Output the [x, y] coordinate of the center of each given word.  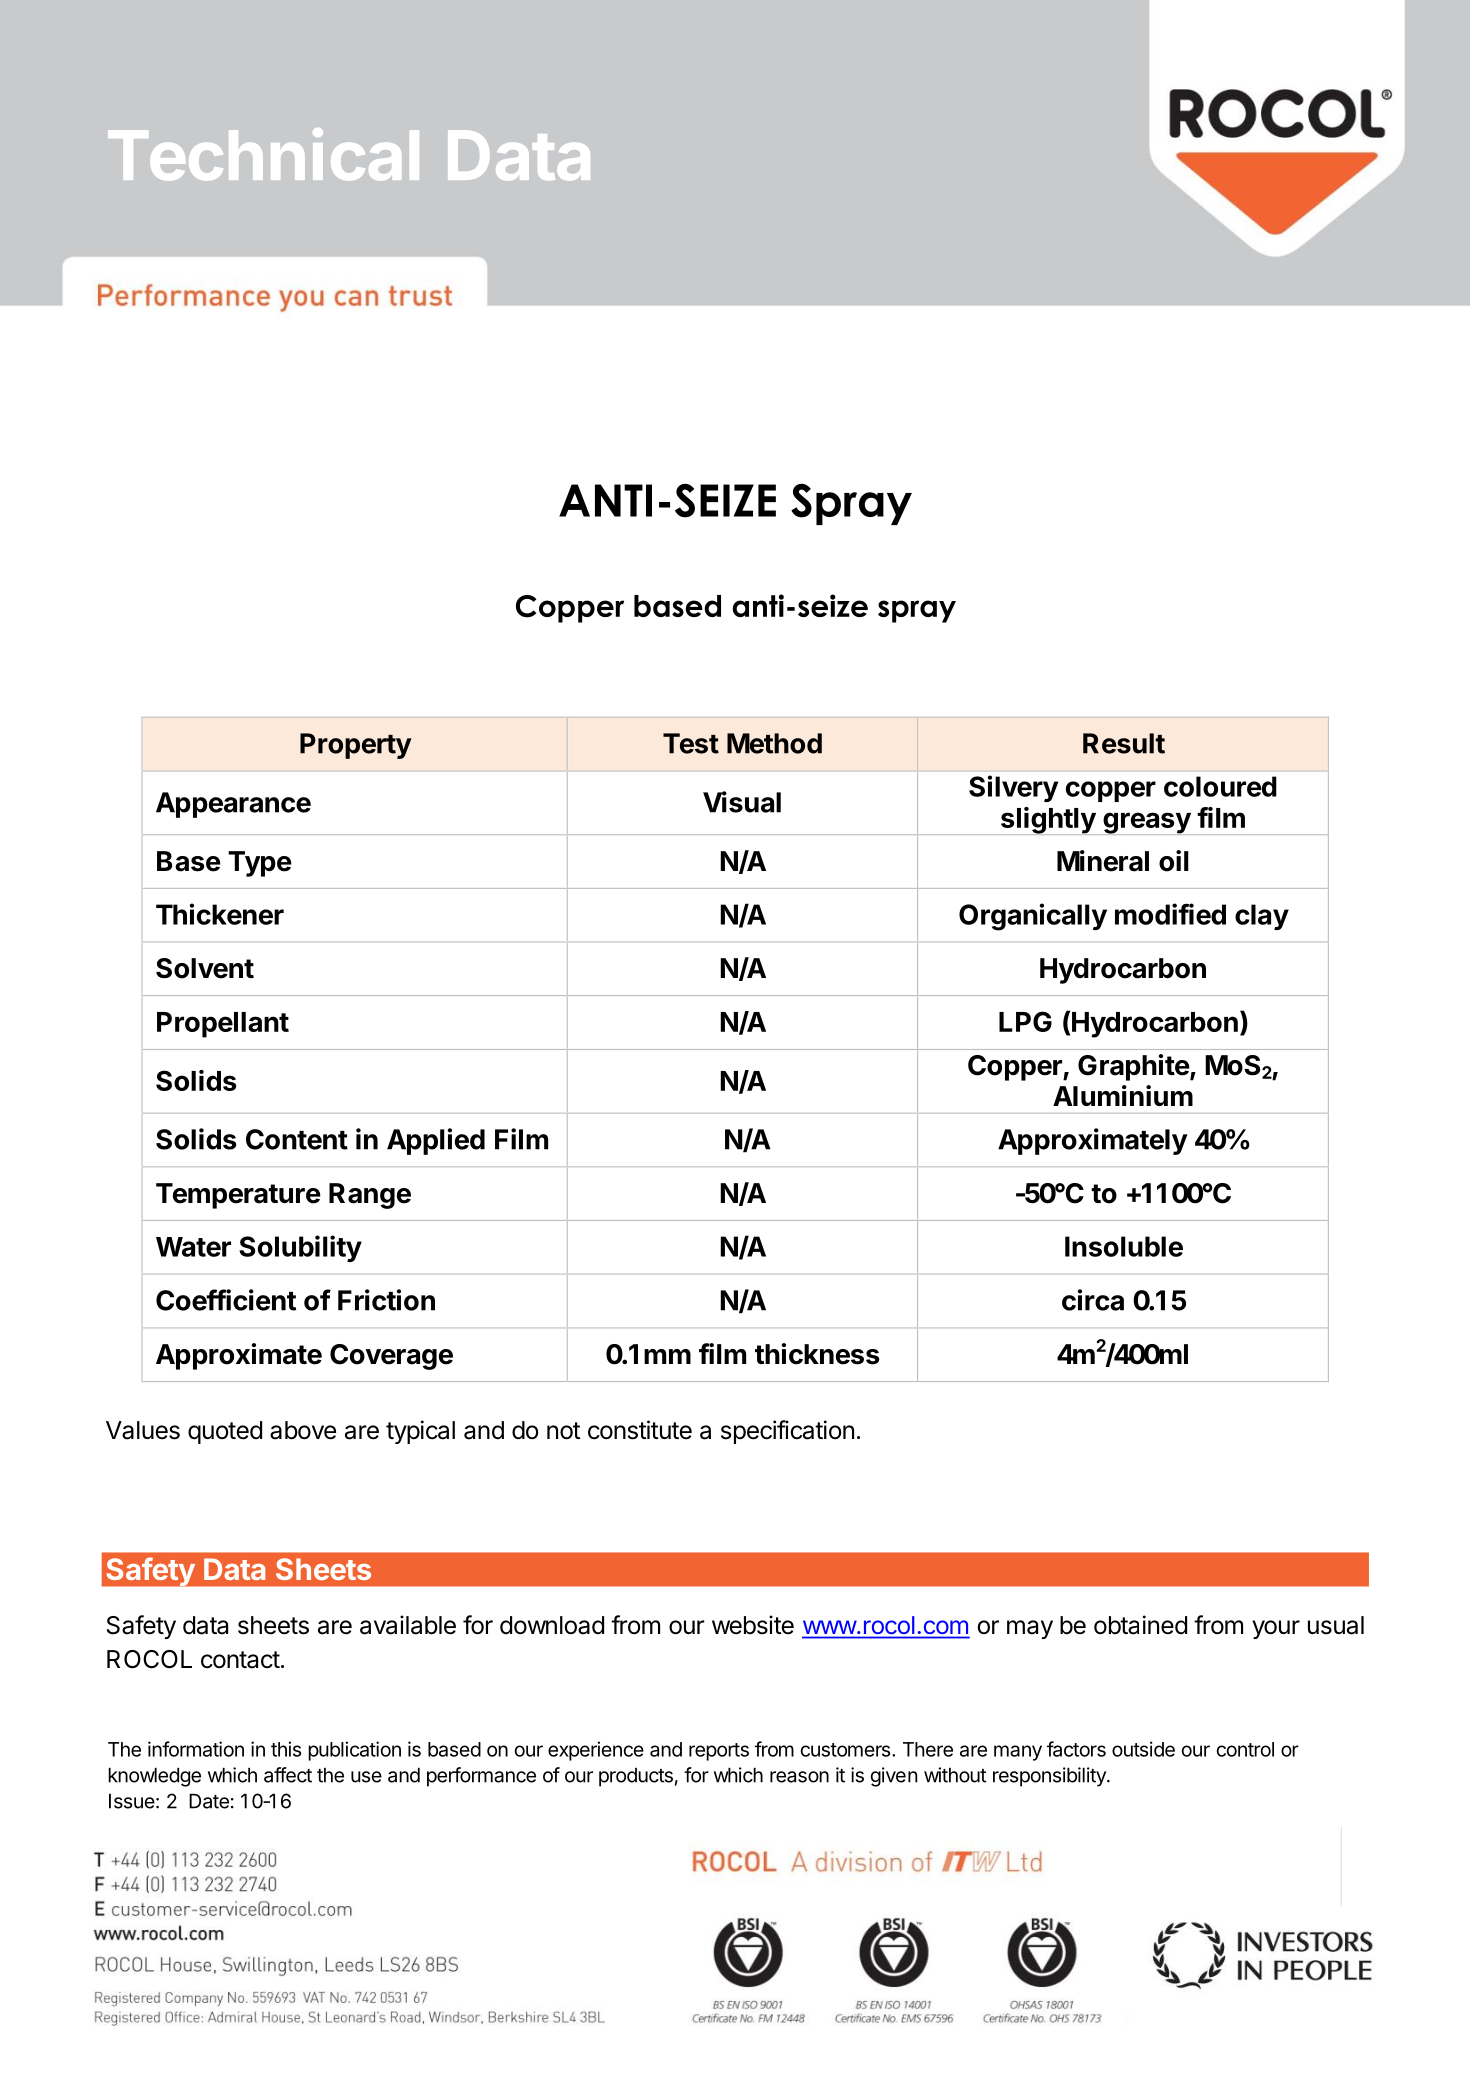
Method [774, 743]
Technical [263, 154]
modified [1170, 914]
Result [1124, 743]
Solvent [205, 968]
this [286, 1749]
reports [719, 1752]
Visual [742, 802]
